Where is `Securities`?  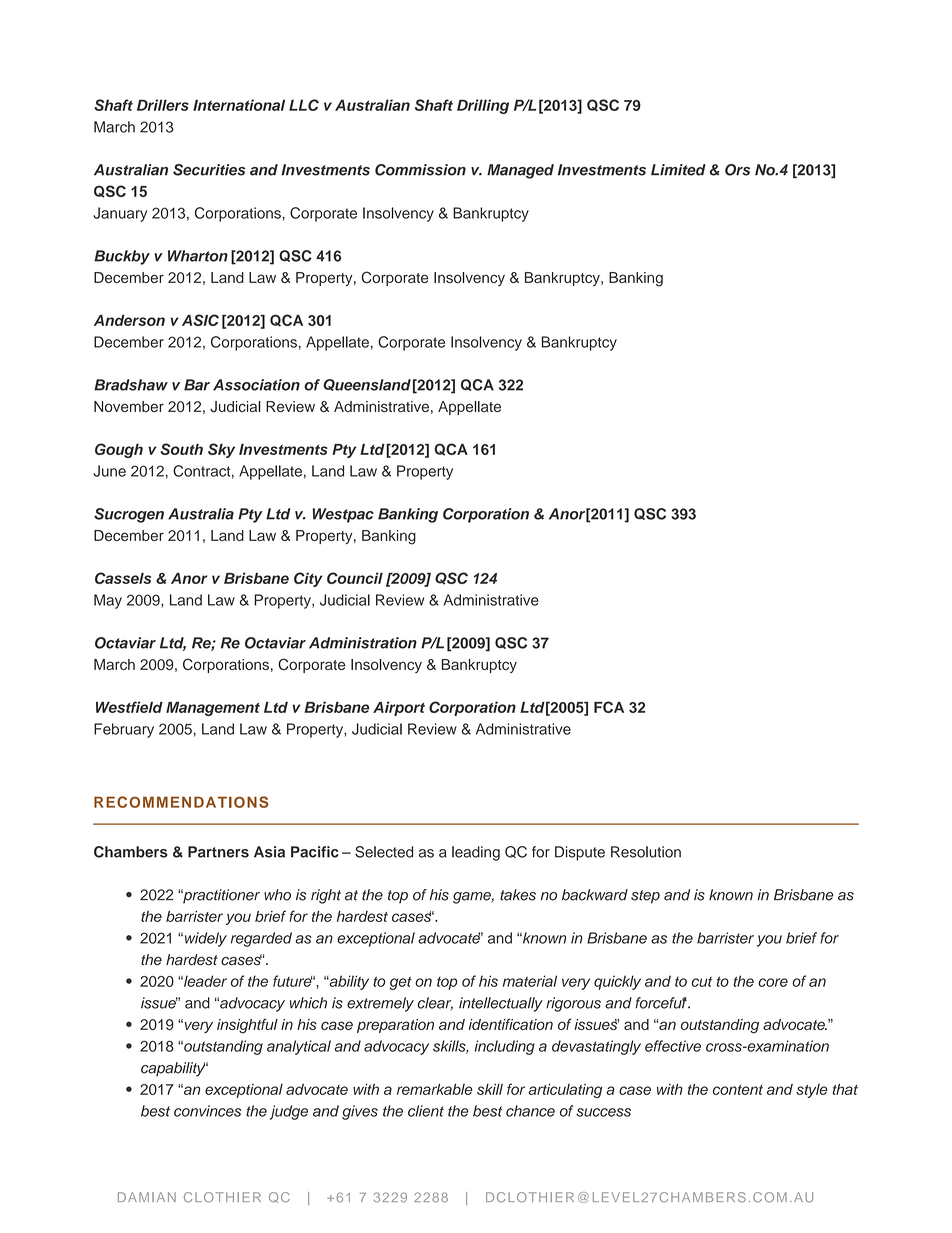
Securities is located at coordinates (209, 170).
